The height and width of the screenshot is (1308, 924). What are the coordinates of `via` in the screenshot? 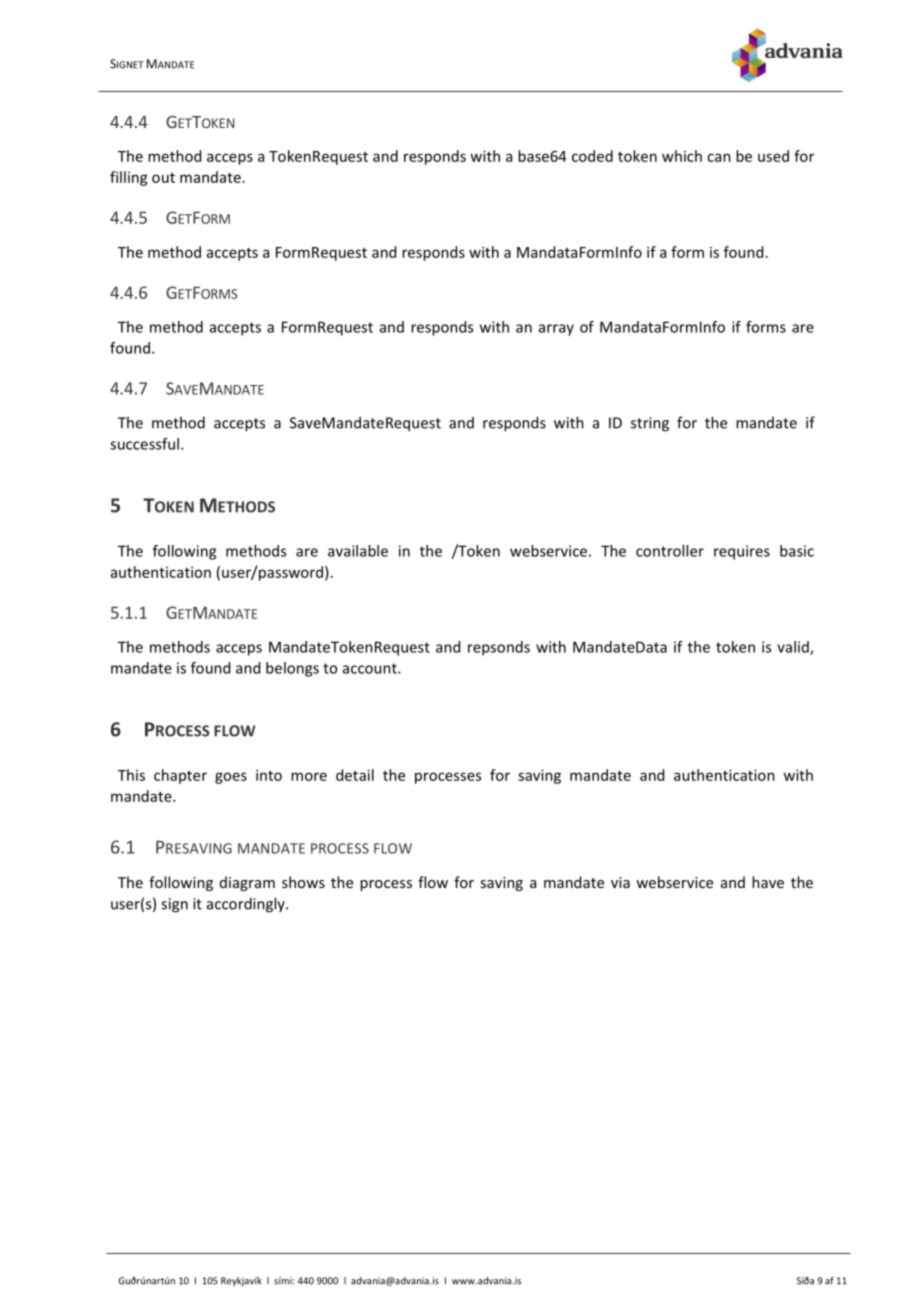 It's located at (620, 882).
